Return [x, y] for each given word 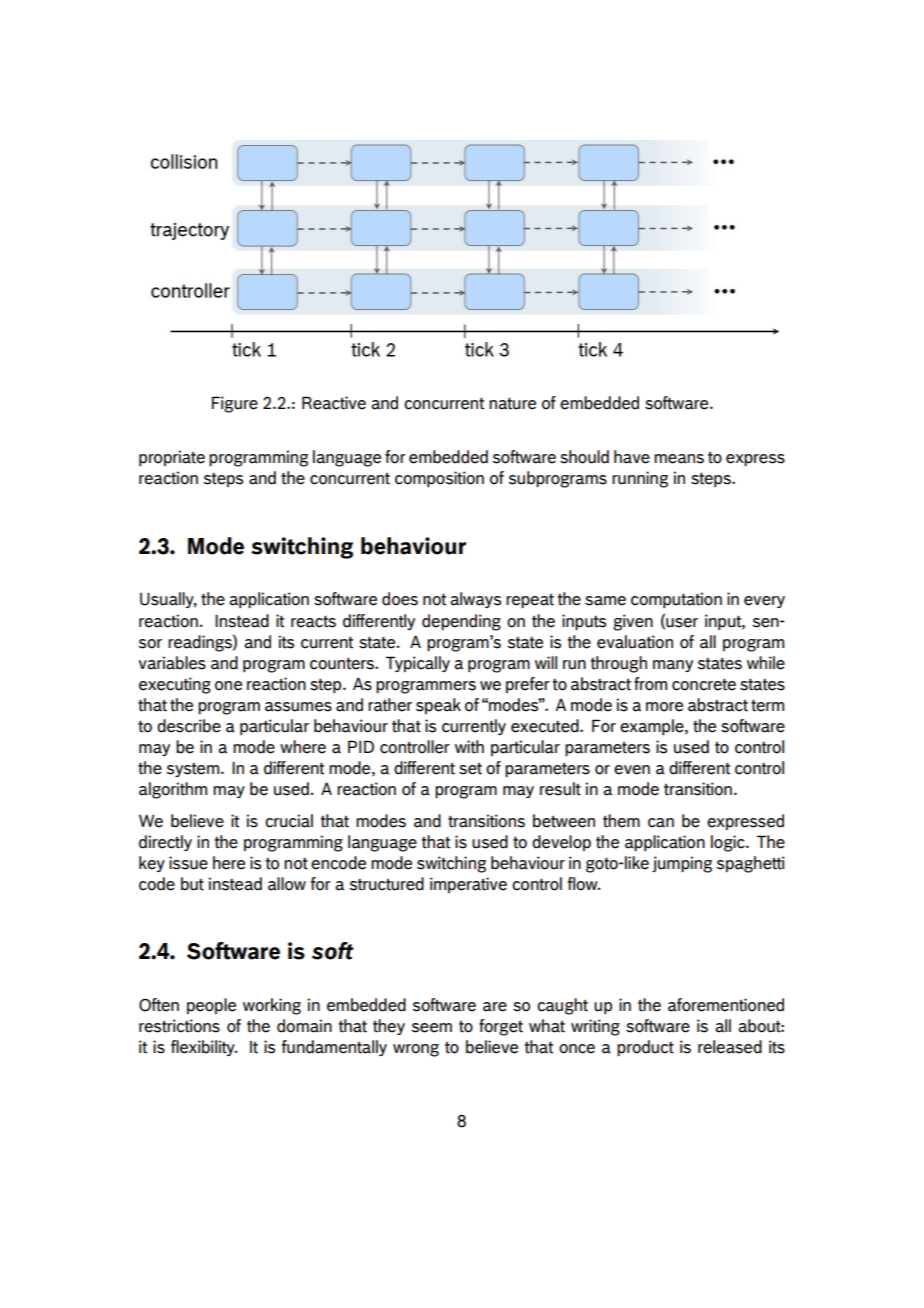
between [564, 821]
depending [461, 622]
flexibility [204, 1048]
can [661, 823]
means [679, 459]
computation [676, 600]
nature [512, 403]
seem [431, 1028]
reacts [313, 621]
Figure [235, 404]
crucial [289, 821]
